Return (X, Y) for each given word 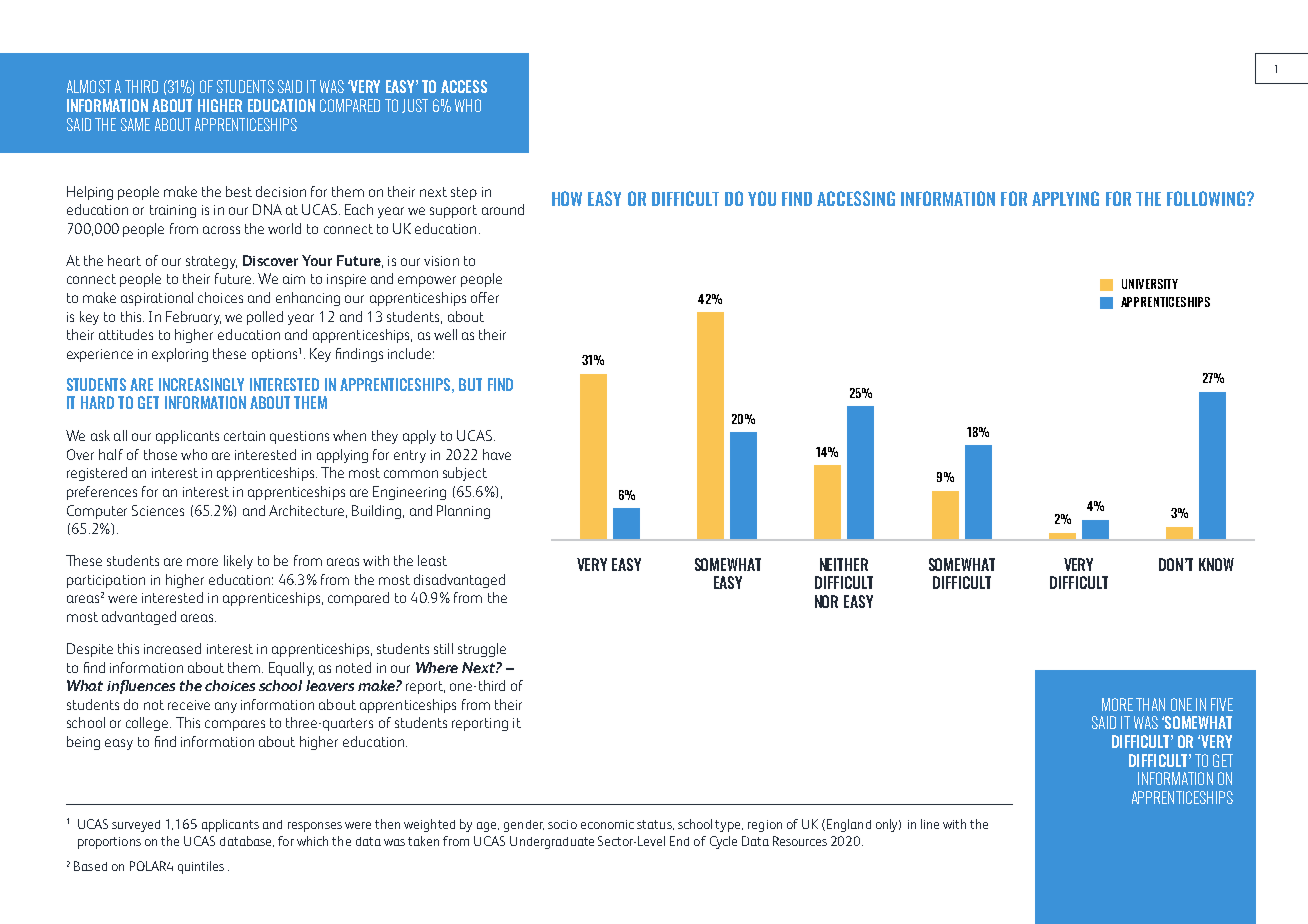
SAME (135, 124)
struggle (482, 650)
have (497, 454)
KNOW (1216, 564)
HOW (567, 198)
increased (172, 648)
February (193, 318)
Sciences (158, 510)
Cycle (723, 842)
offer (485, 297)
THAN (1150, 704)
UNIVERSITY (1150, 284)
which (312, 841)
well (445, 334)
